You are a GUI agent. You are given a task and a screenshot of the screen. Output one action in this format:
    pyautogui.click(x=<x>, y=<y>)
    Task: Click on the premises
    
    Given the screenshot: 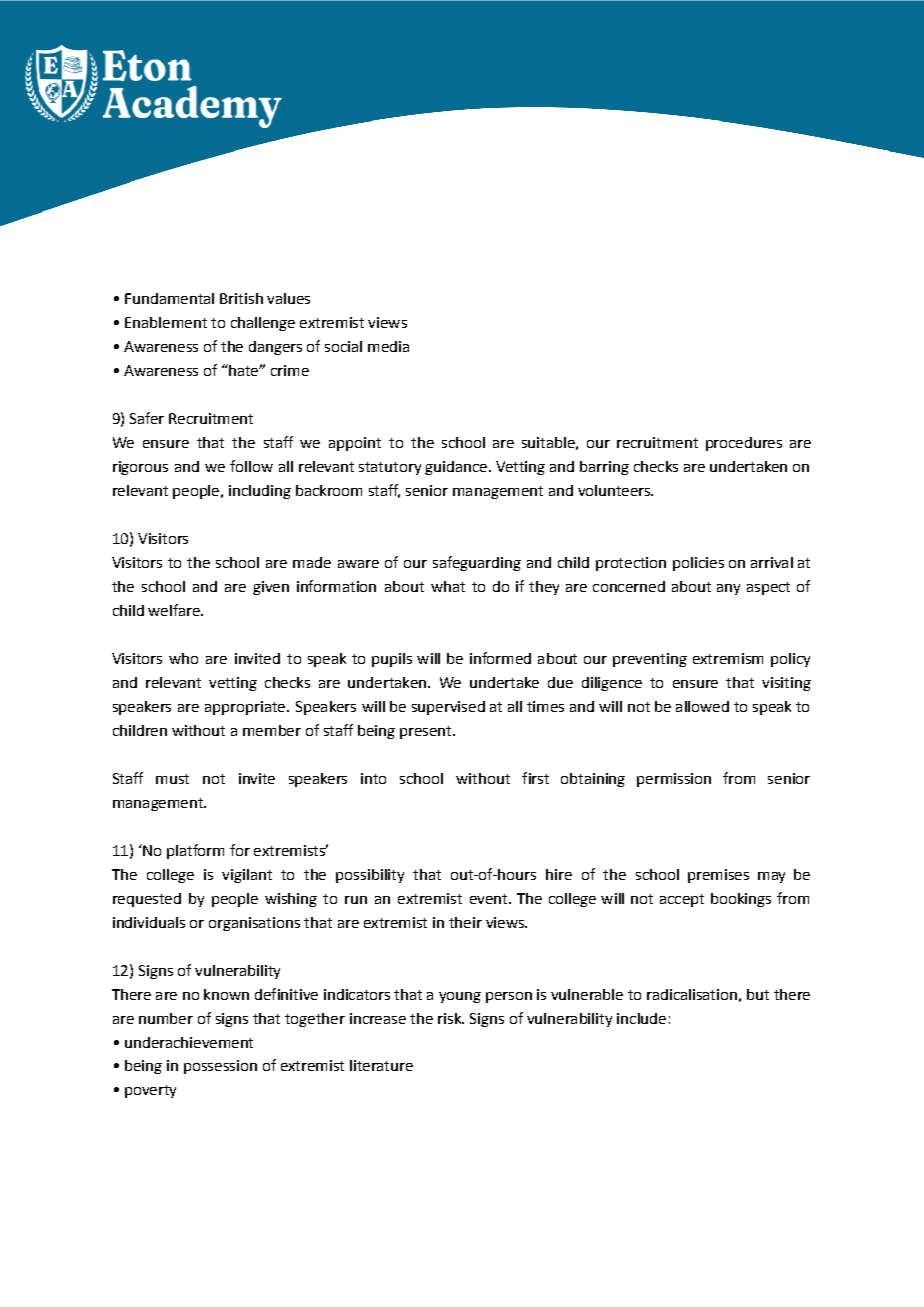 What is the action you would take?
    pyautogui.click(x=718, y=876)
